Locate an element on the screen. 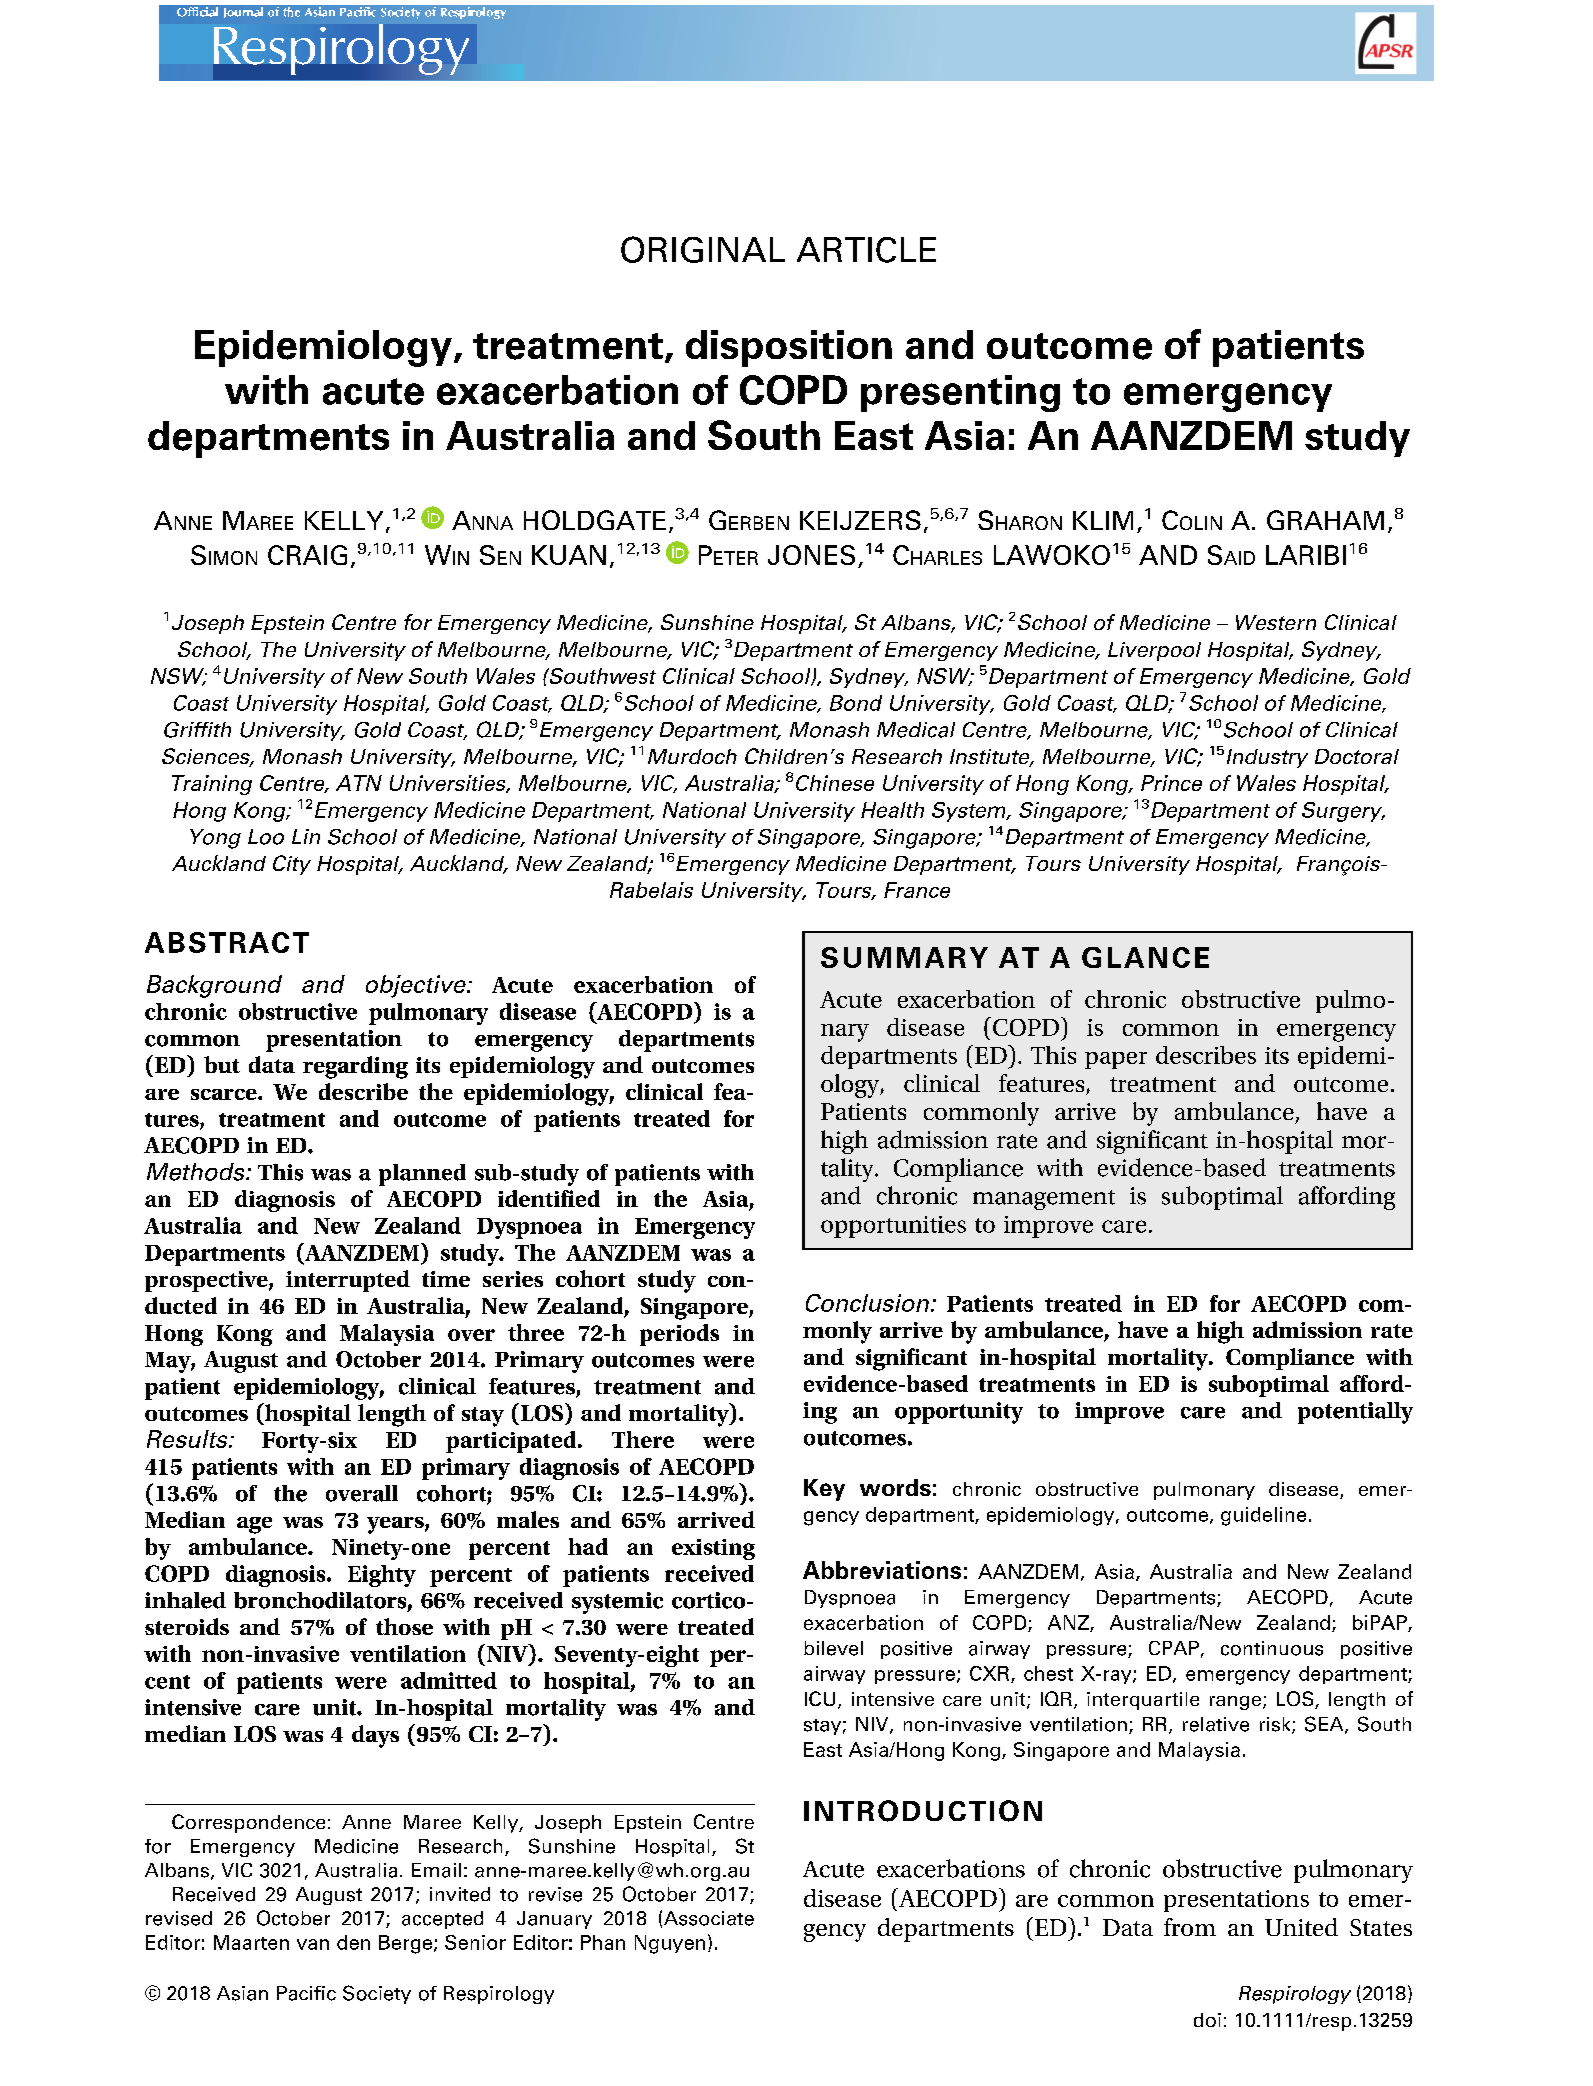 The height and width of the screenshot is (2086, 1593). van is located at coordinates (313, 1944).
